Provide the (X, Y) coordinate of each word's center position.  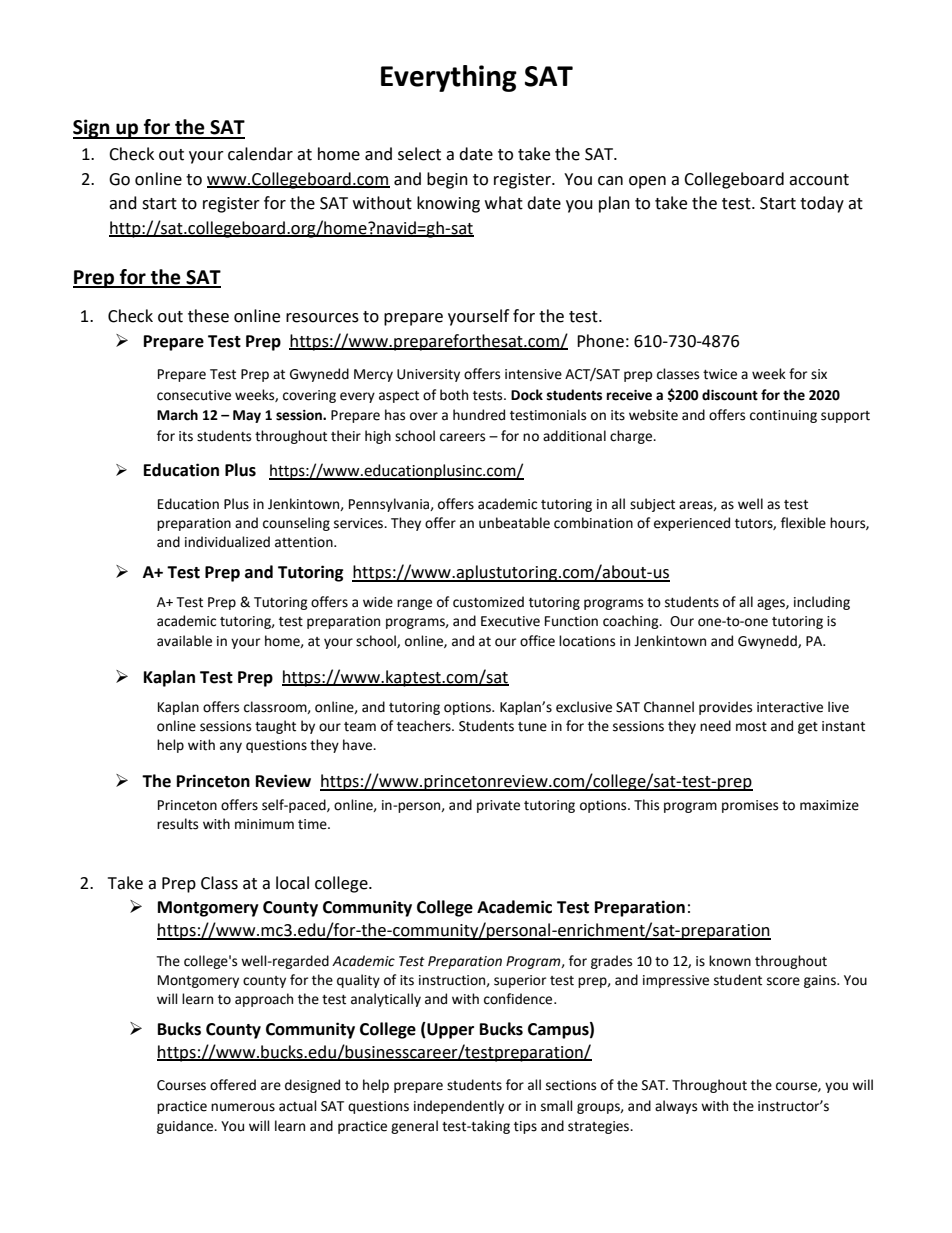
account (819, 180)
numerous (243, 1107)
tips (525, 1127)
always (676, 1107)
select (419, 154)
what (504, 203)
